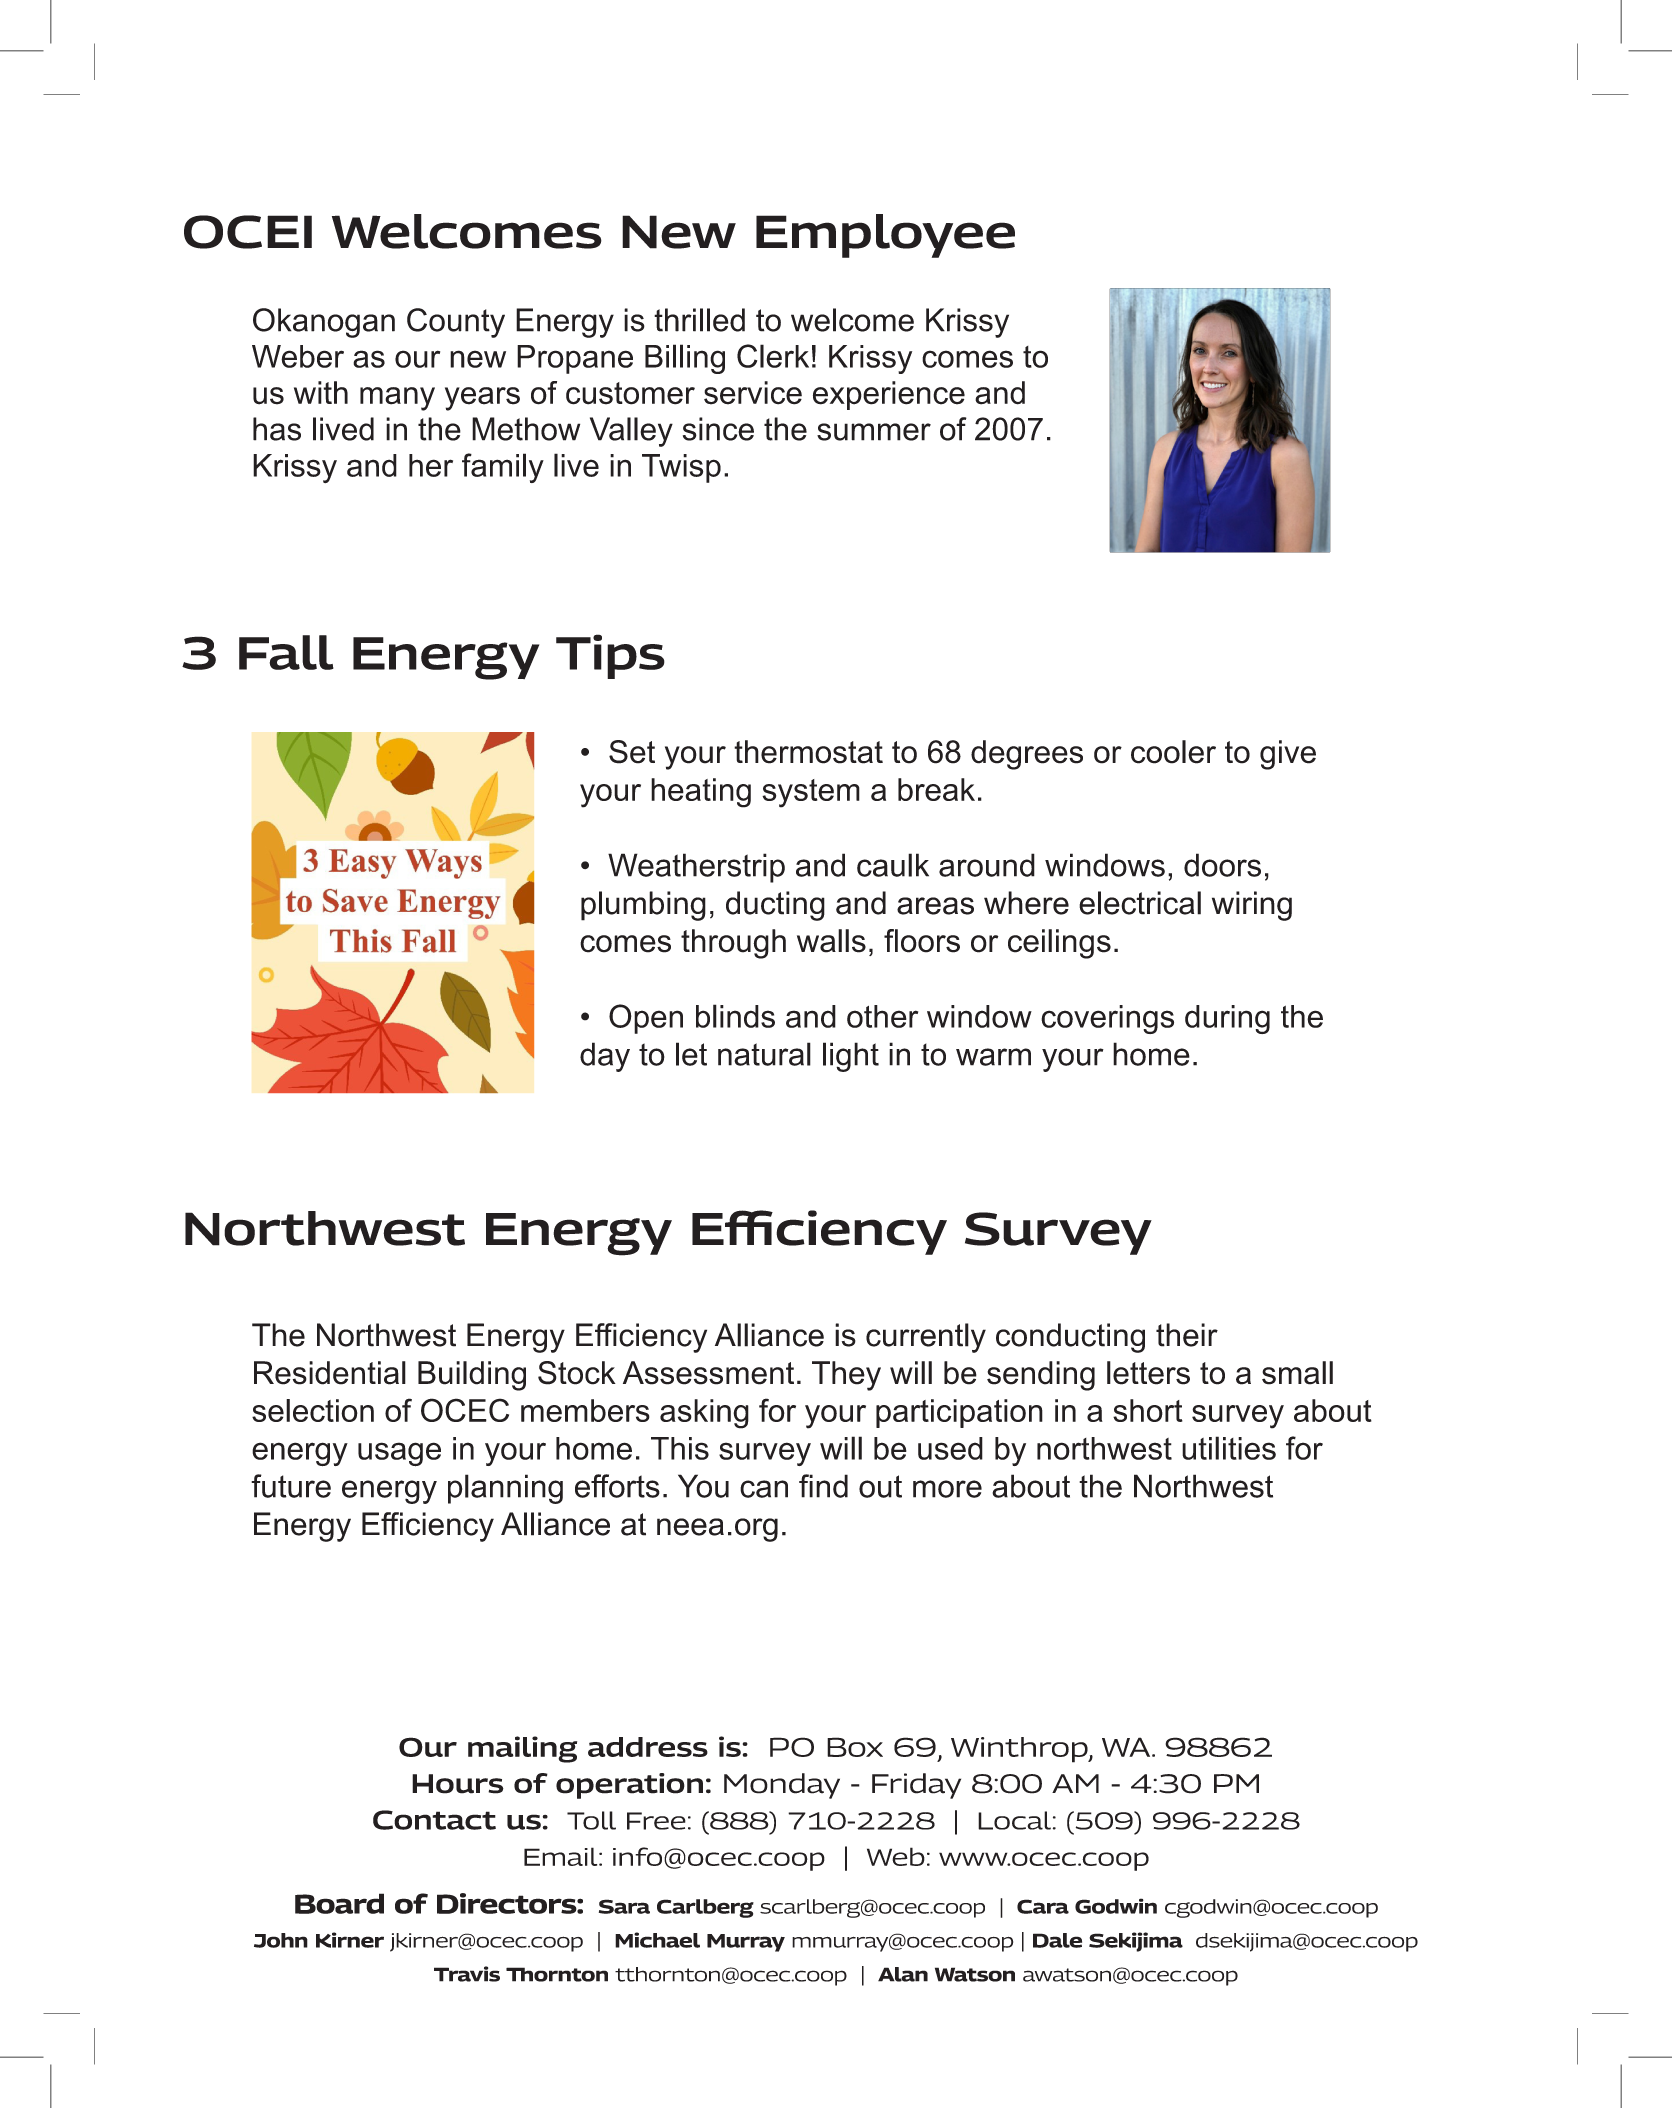 The height and width of the document is (2108, 1672). Describe the element at coordinates (1229, 1448) in the document. I see `utilities` at that location.
